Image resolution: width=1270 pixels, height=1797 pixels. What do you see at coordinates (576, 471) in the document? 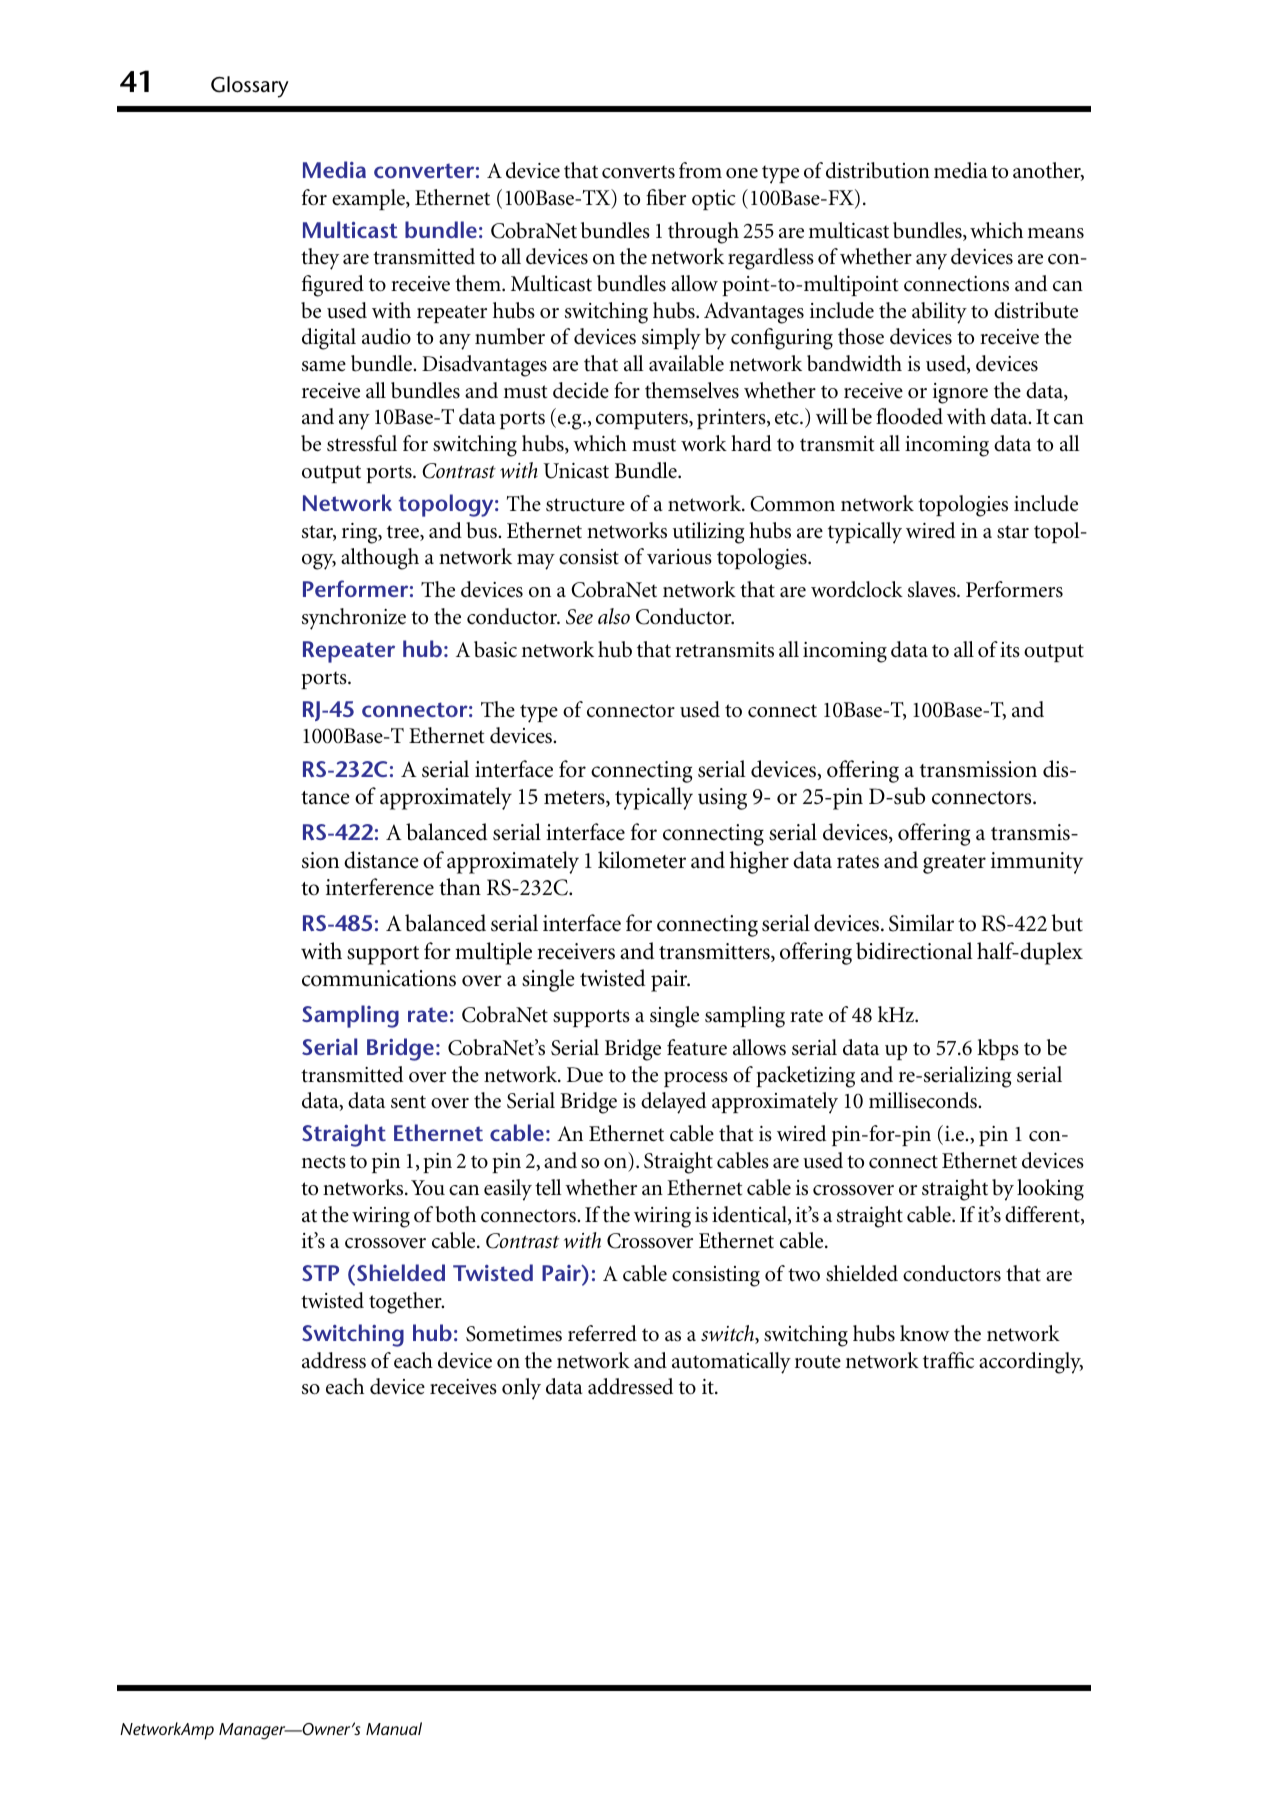
I see `Unicast` at bounding box center [576, 471].
